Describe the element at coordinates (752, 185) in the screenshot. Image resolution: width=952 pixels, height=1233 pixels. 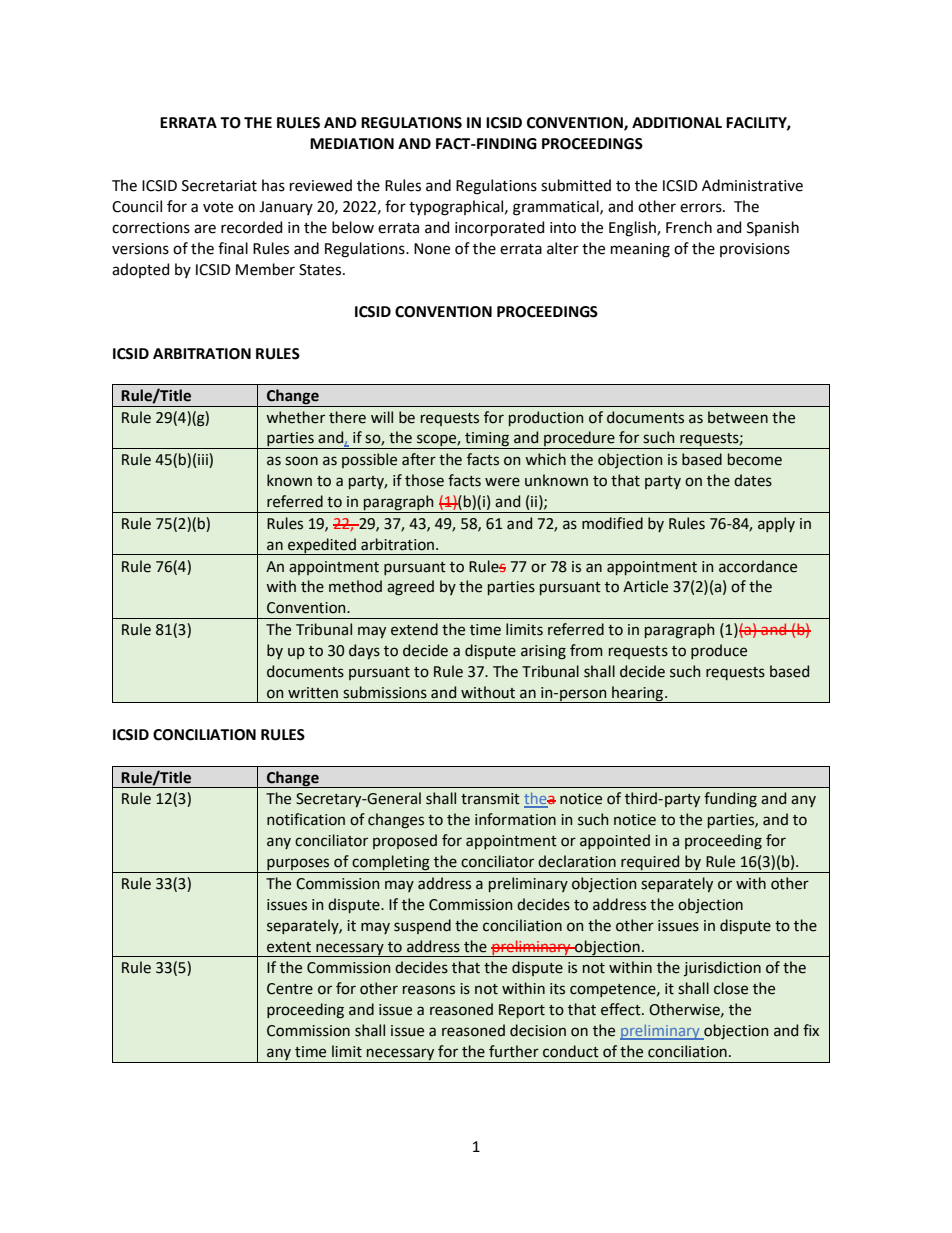
I see `Administrative` at that location.
